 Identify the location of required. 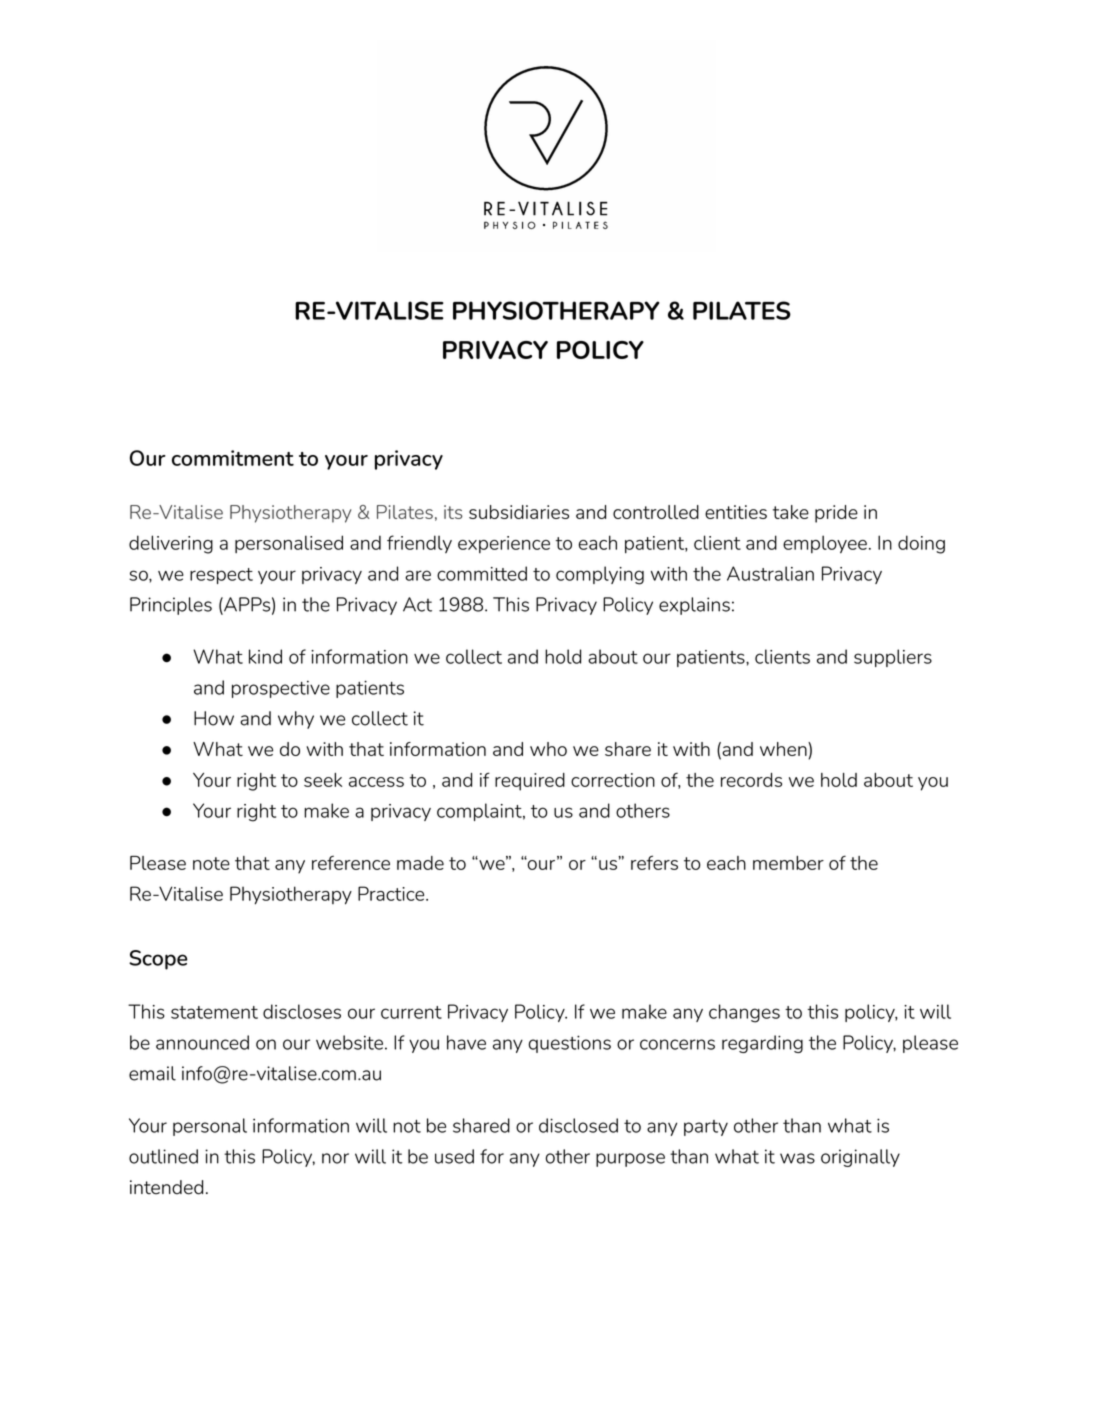
(530, 782).
